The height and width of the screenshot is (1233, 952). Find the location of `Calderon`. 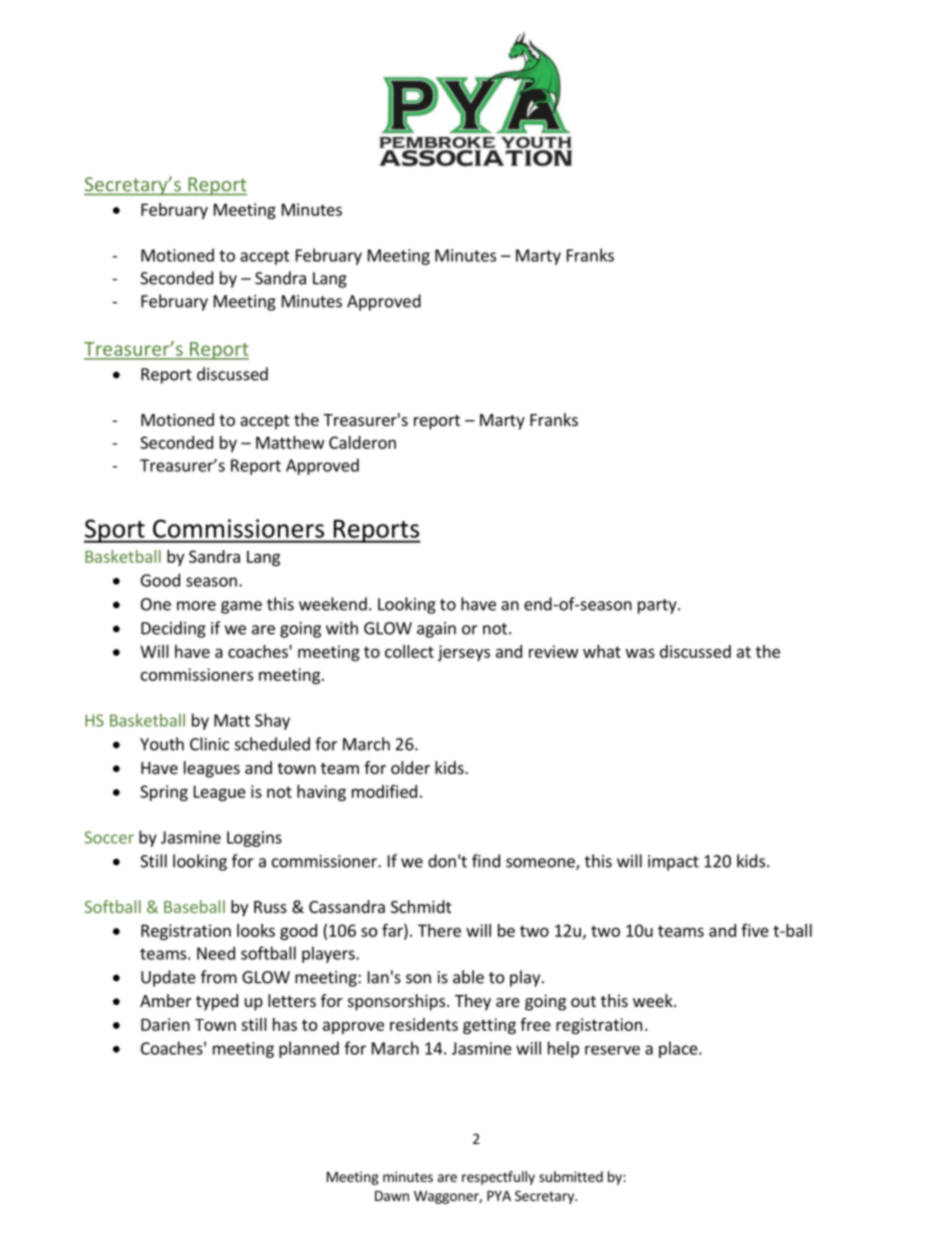

Calderon is located at coordinates (362, 442).
